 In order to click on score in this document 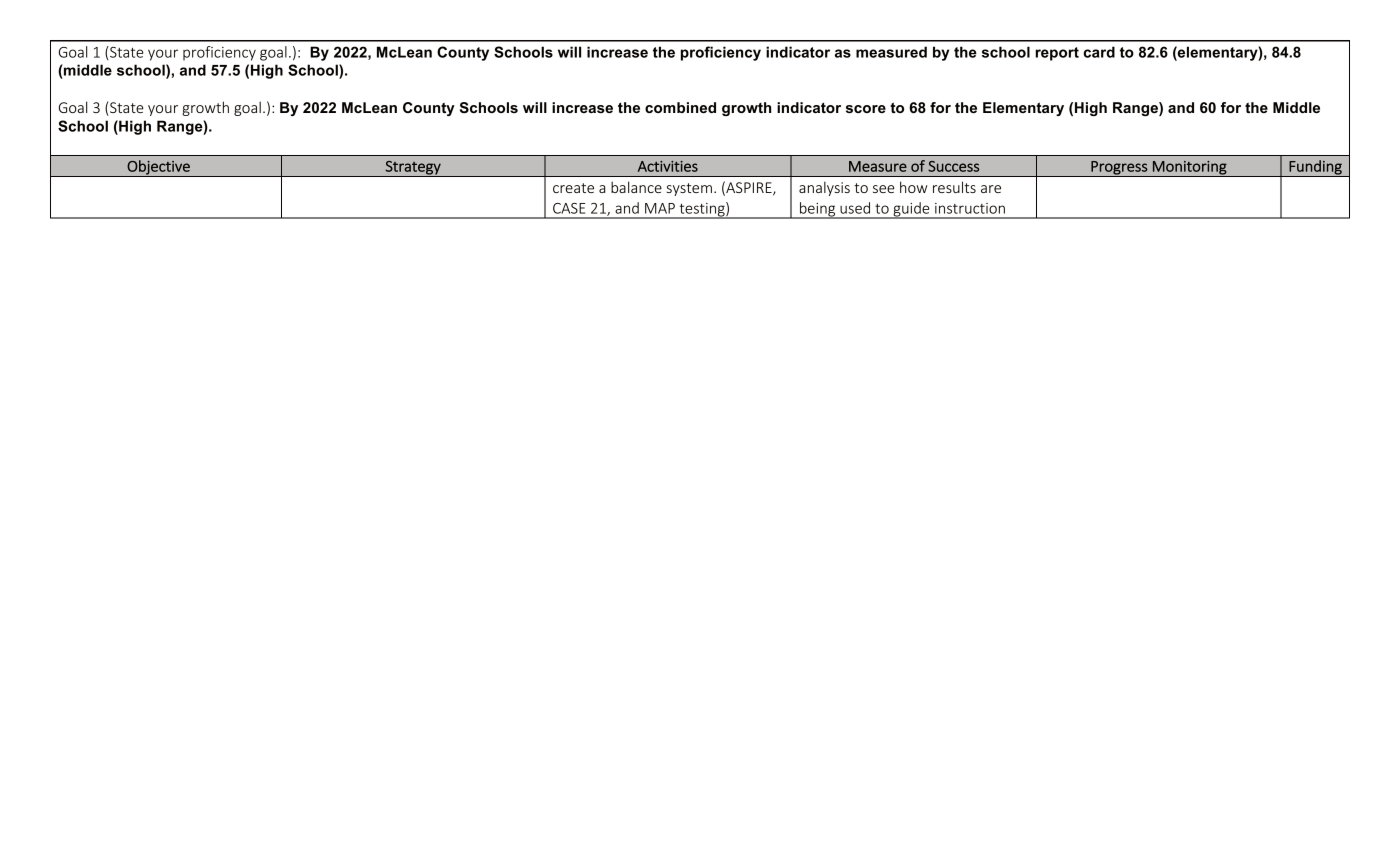, I will do `click(866, 109)`.
